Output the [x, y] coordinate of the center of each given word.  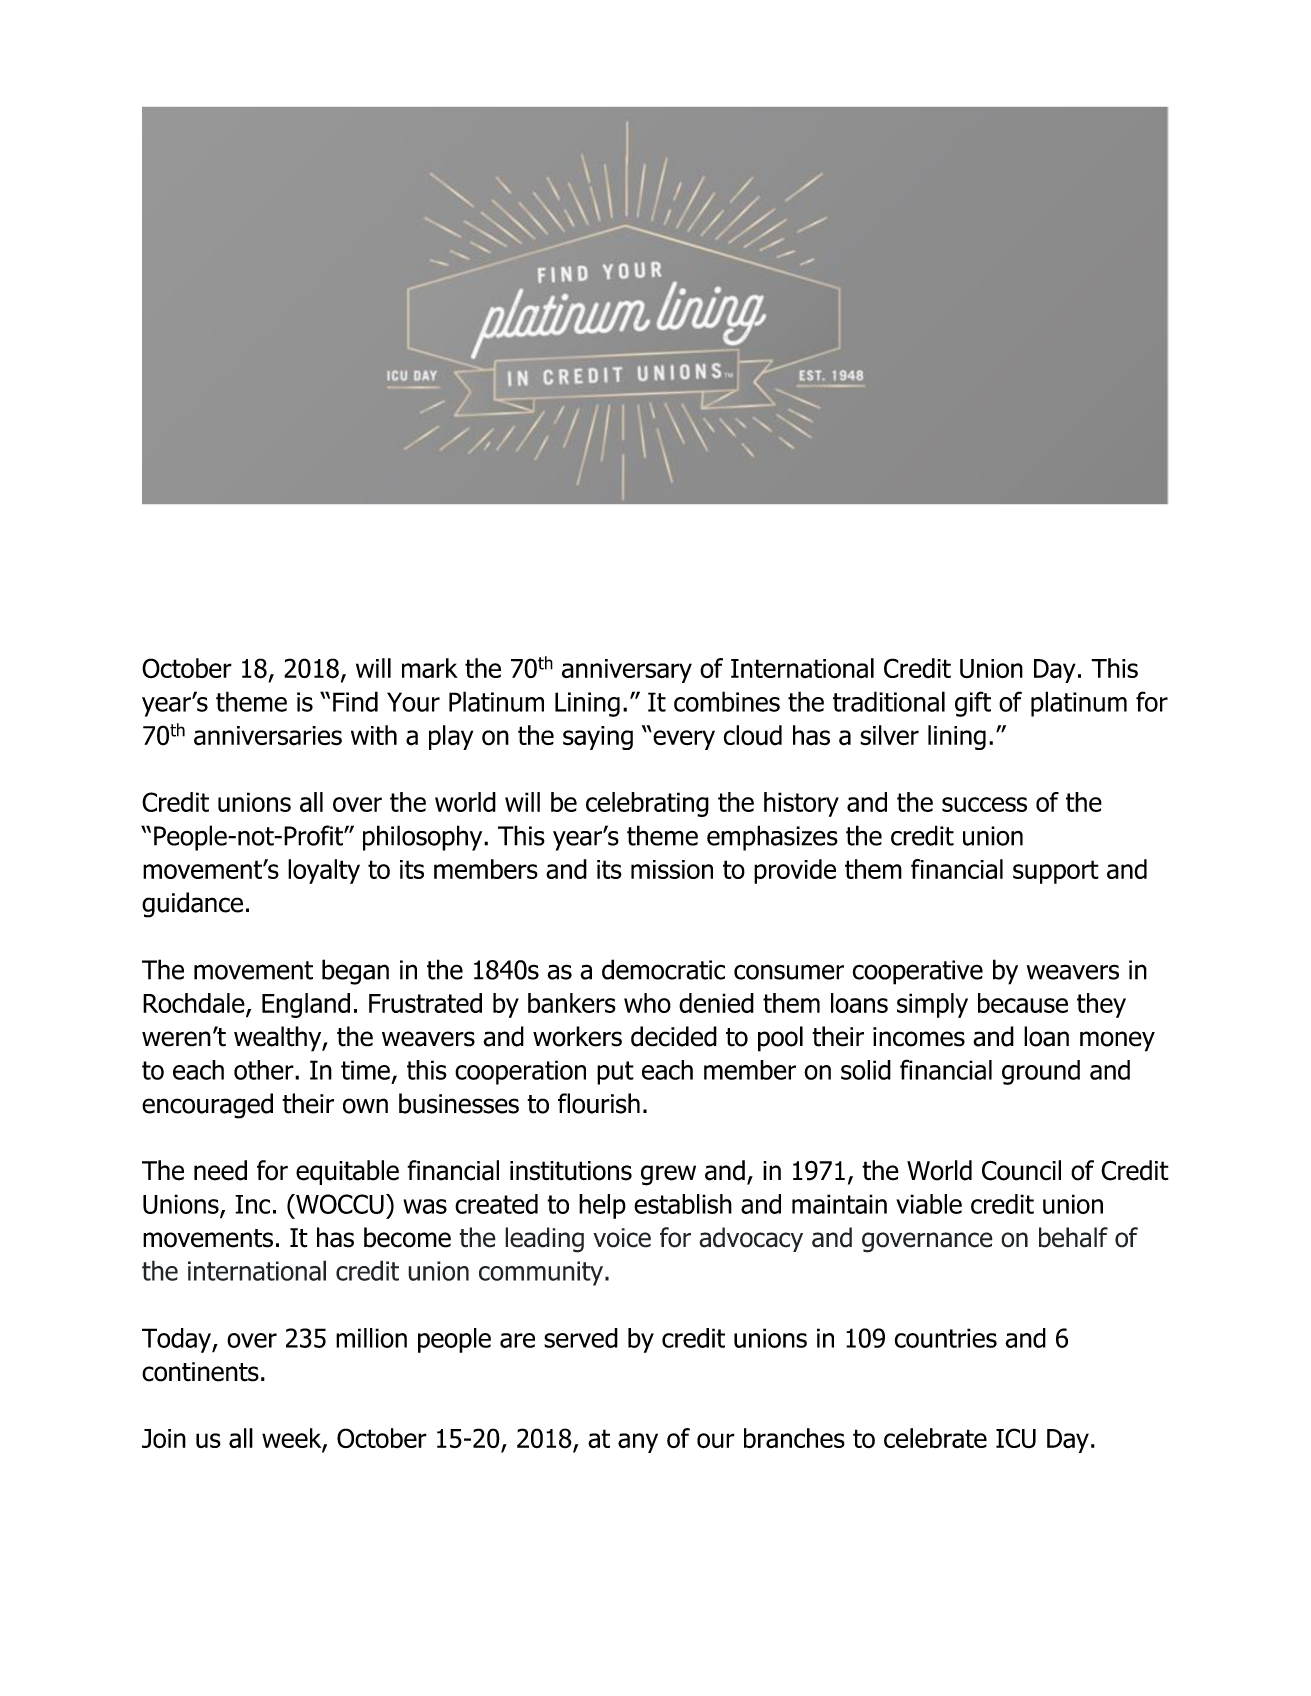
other [265, 1070]
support [1056, 872]
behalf [1073, 1237]
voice [622, 1238]
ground [1041, 1072]
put [615, 1073]
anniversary [627, 671]
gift [973, 704]
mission [672, 869]
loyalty [324, 871]
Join [164, 1439]
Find [355, 701]
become [407, 1237]
